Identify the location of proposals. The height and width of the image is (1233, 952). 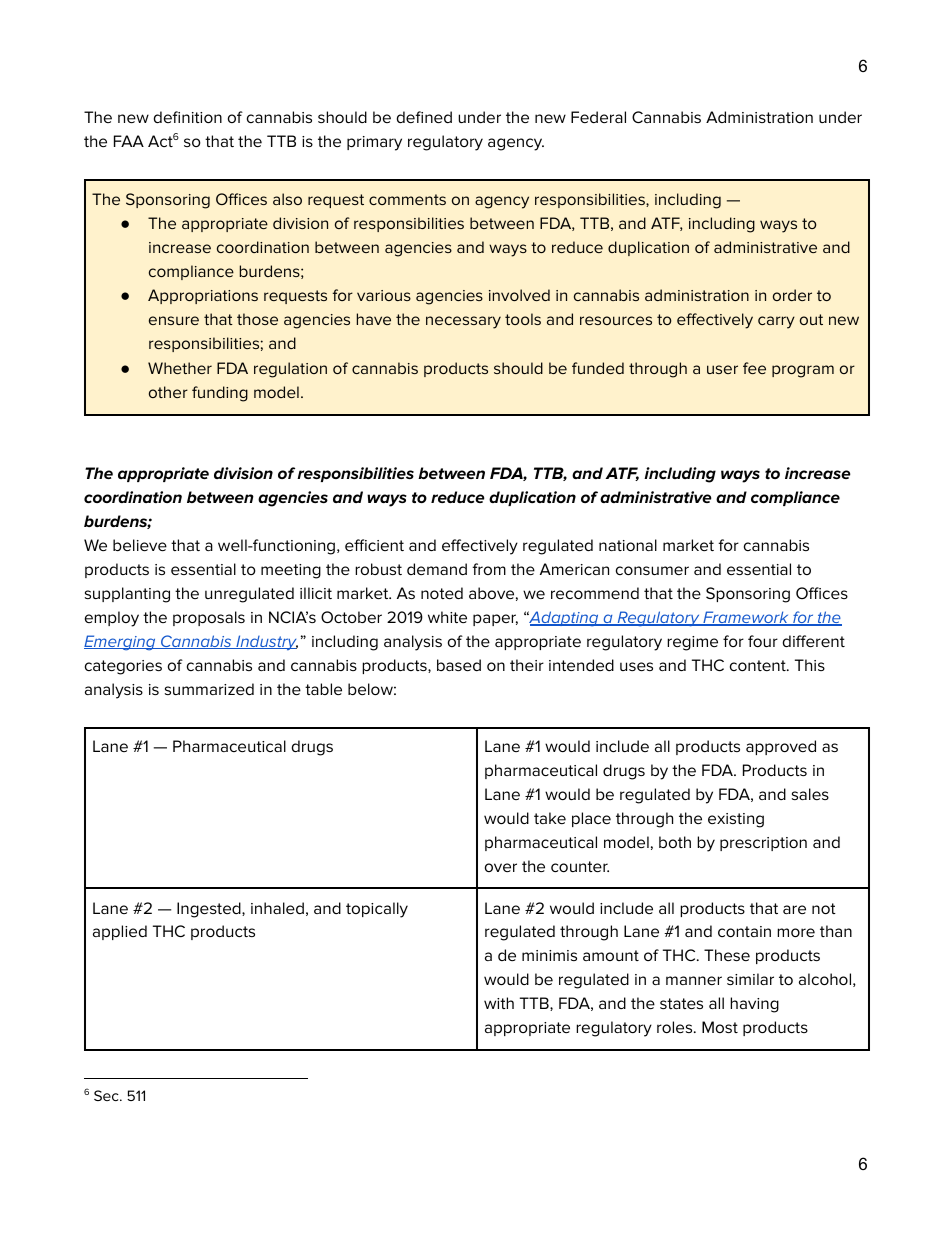
(209, 618).
